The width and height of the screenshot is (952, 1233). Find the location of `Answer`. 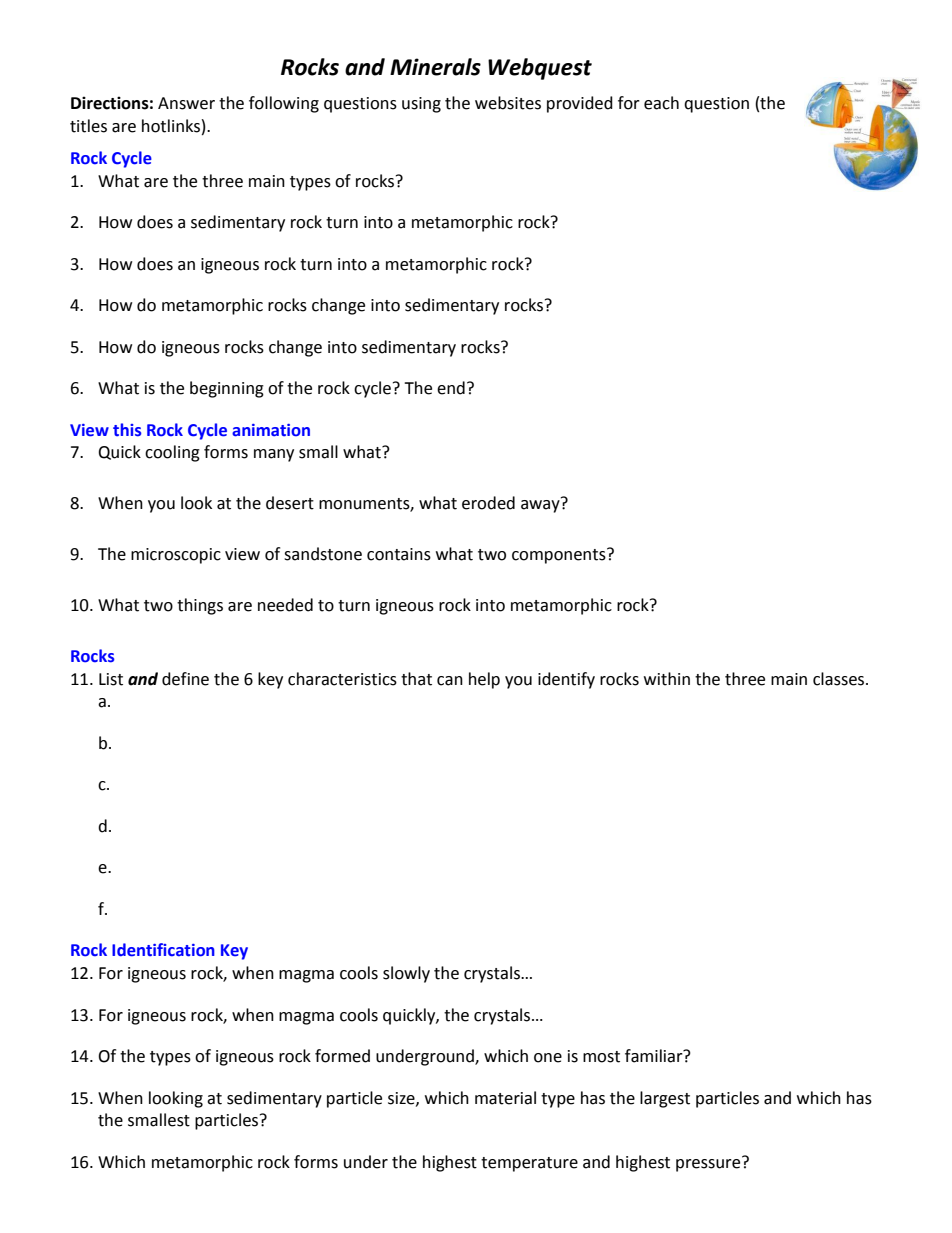

Answer is located at coordinates (186, 103).
